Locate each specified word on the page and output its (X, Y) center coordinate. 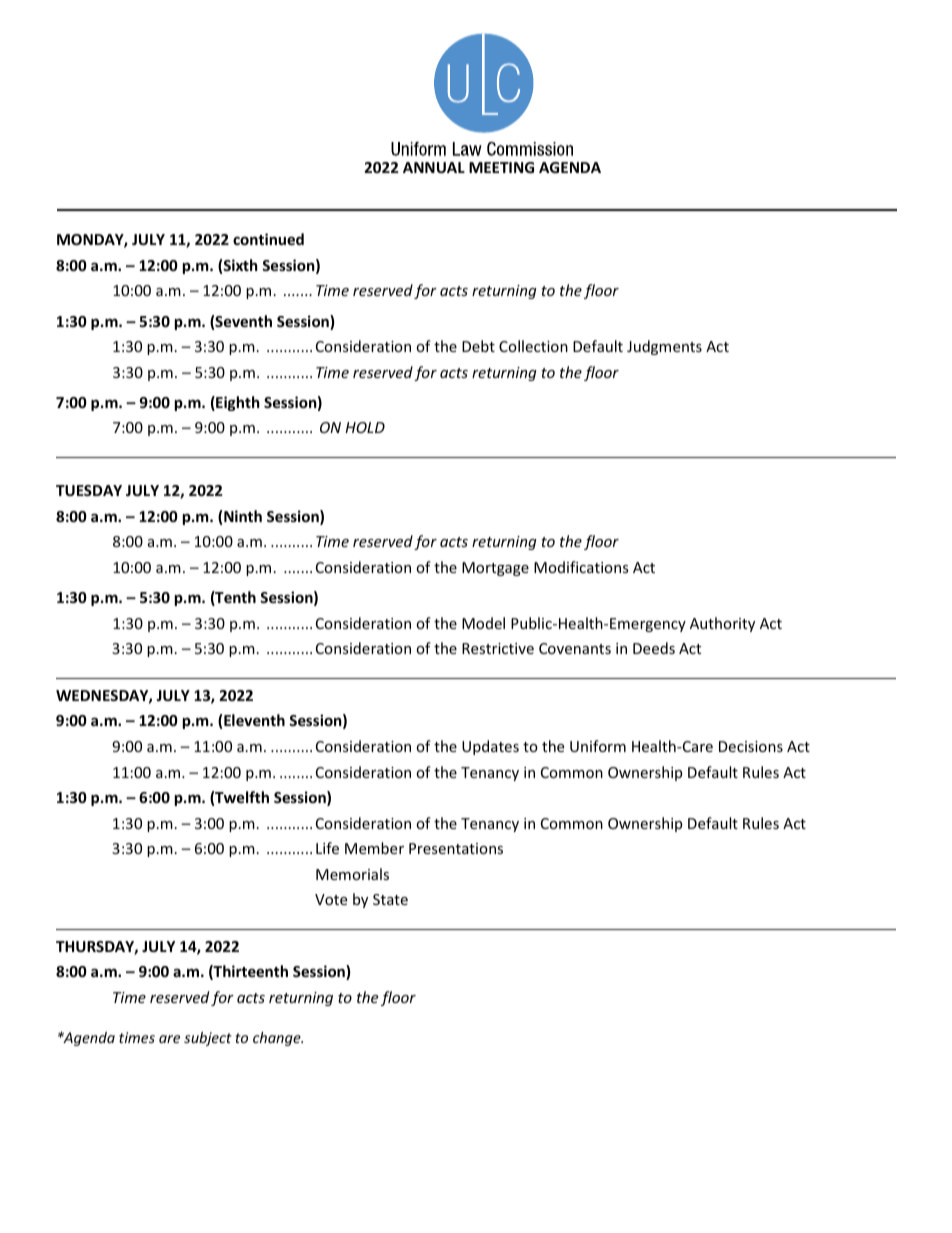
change (278, 1039)
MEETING (501, 167)
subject (208, 1039)
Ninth (243, 516)
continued (268, 239)
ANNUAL (434, 167)
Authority (722, 624)
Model (483, 623)
